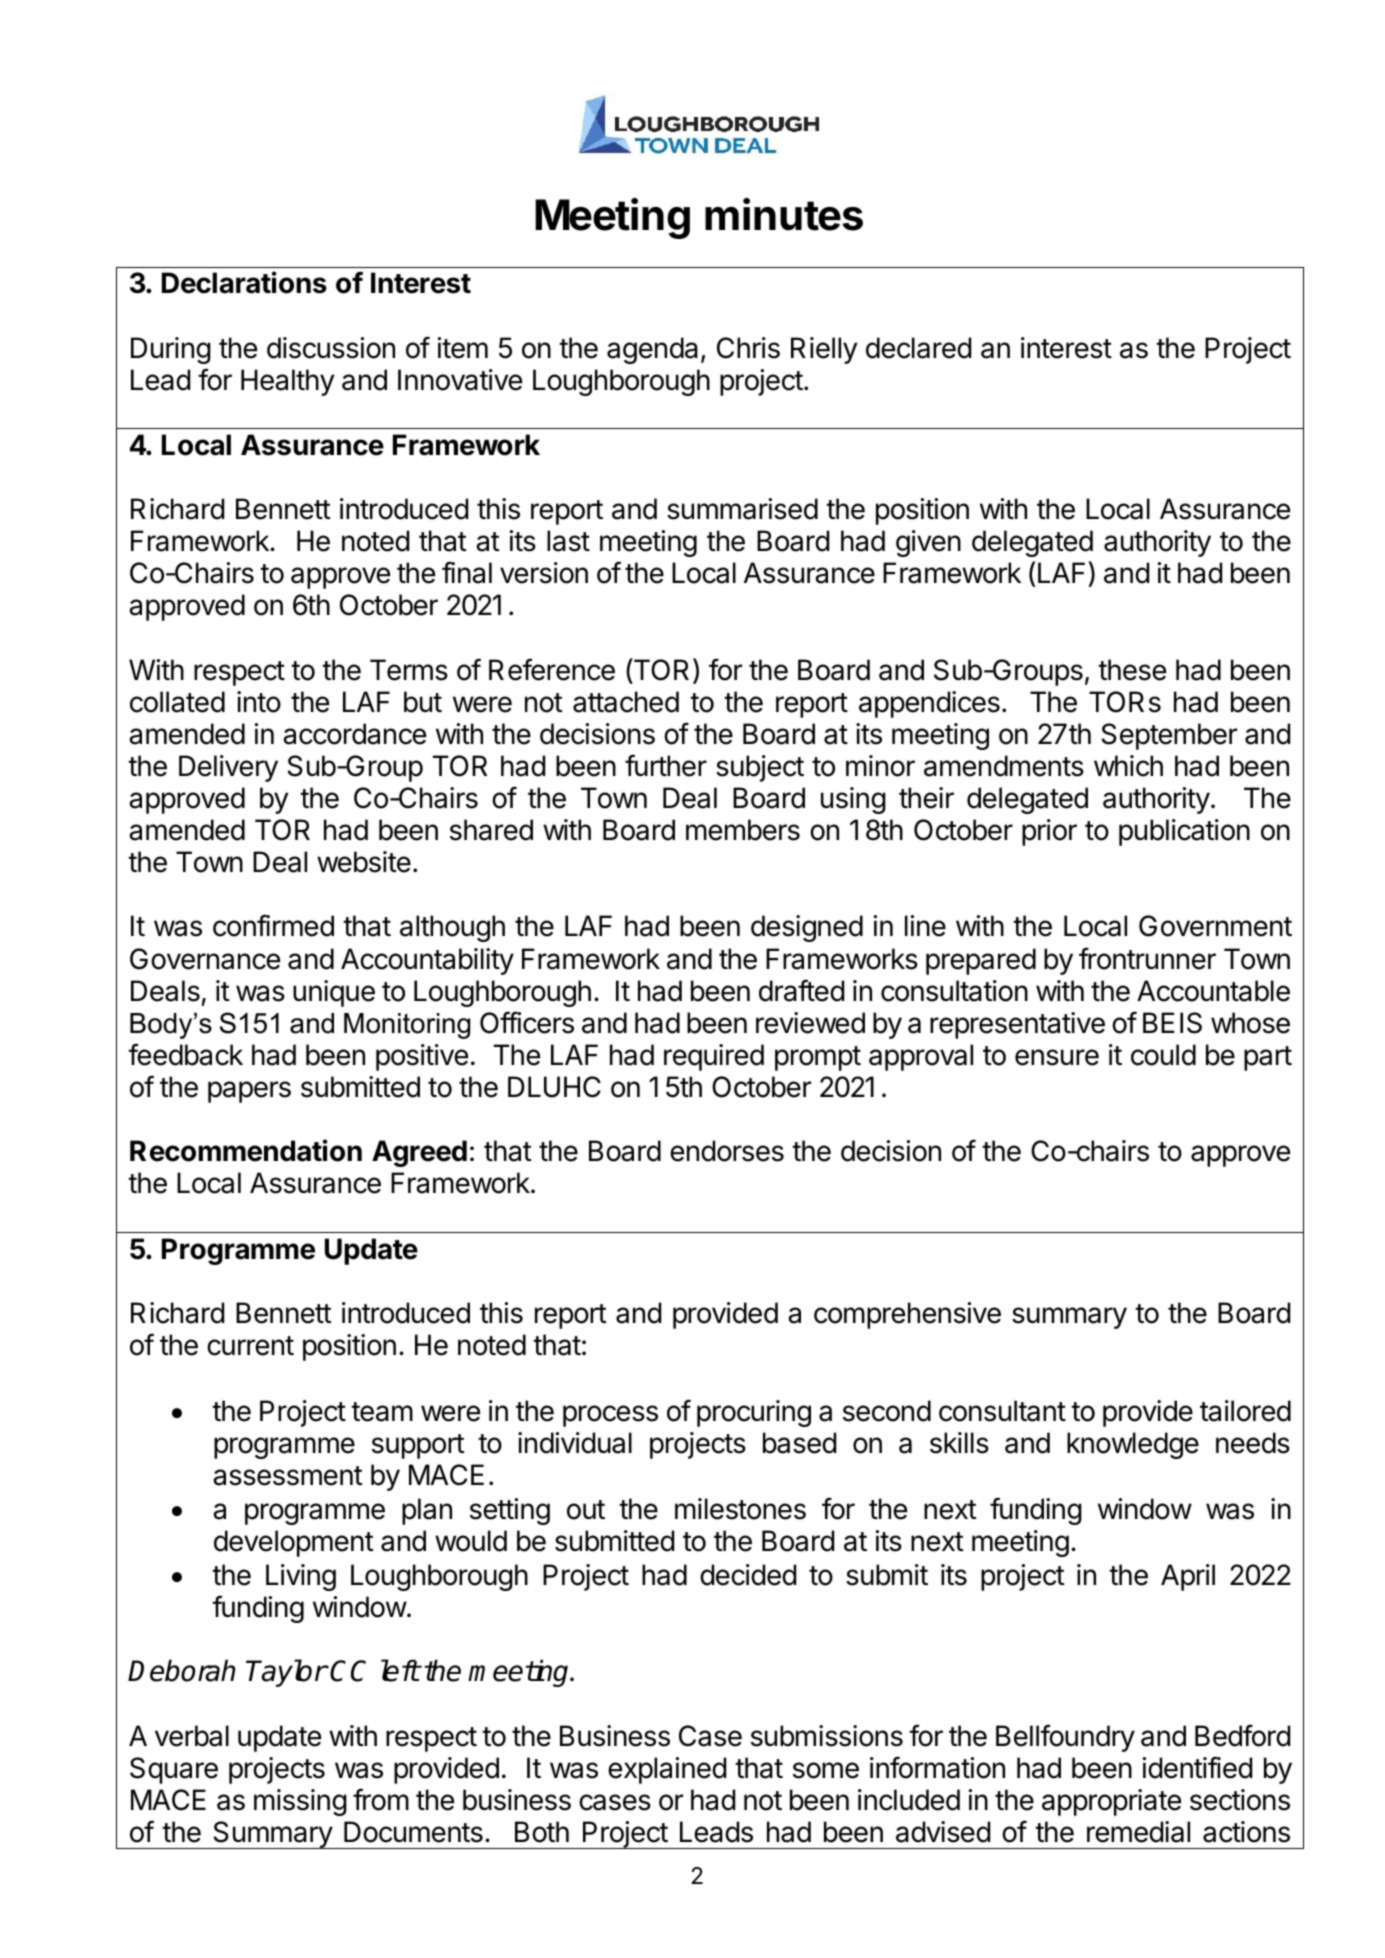 The height and width of the image is (1958, 1385). What do you see at coordinates (1111, 1802) in the image?
I see `appropriate` at bounding box center [1111, 1802].
